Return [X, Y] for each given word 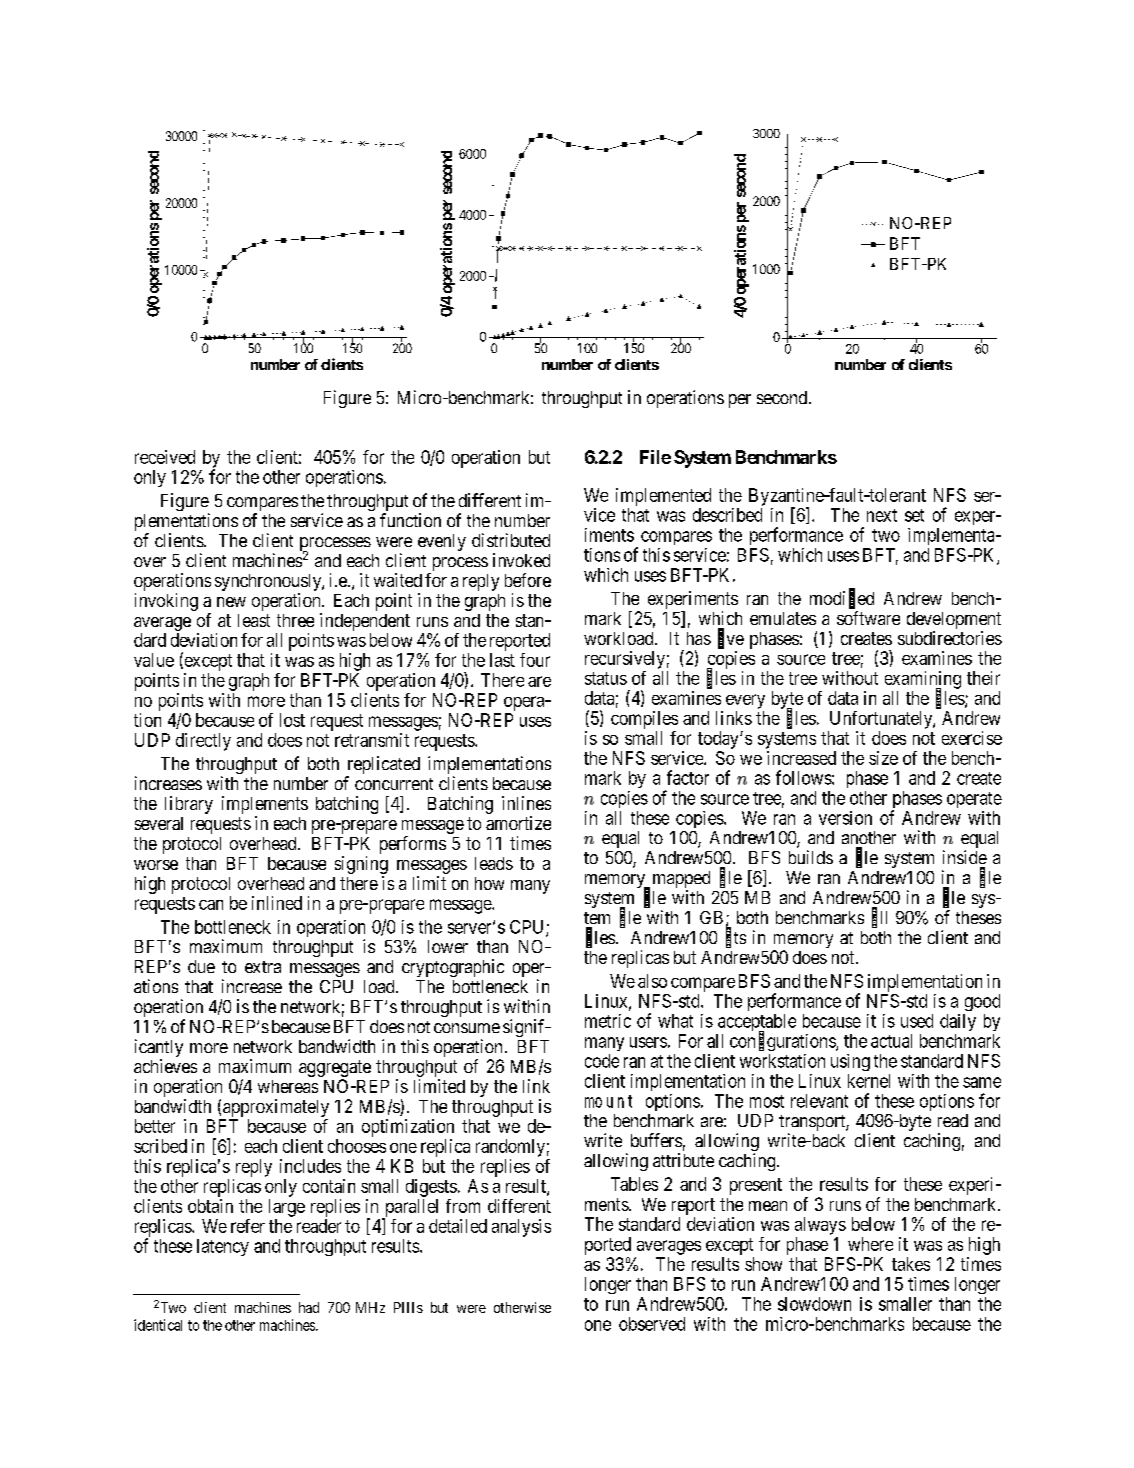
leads [494, 863]
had [309, 1307]
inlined [277, 903]
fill [879, 918]
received [165, 457]
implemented [663, 497]
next [882, 515]
